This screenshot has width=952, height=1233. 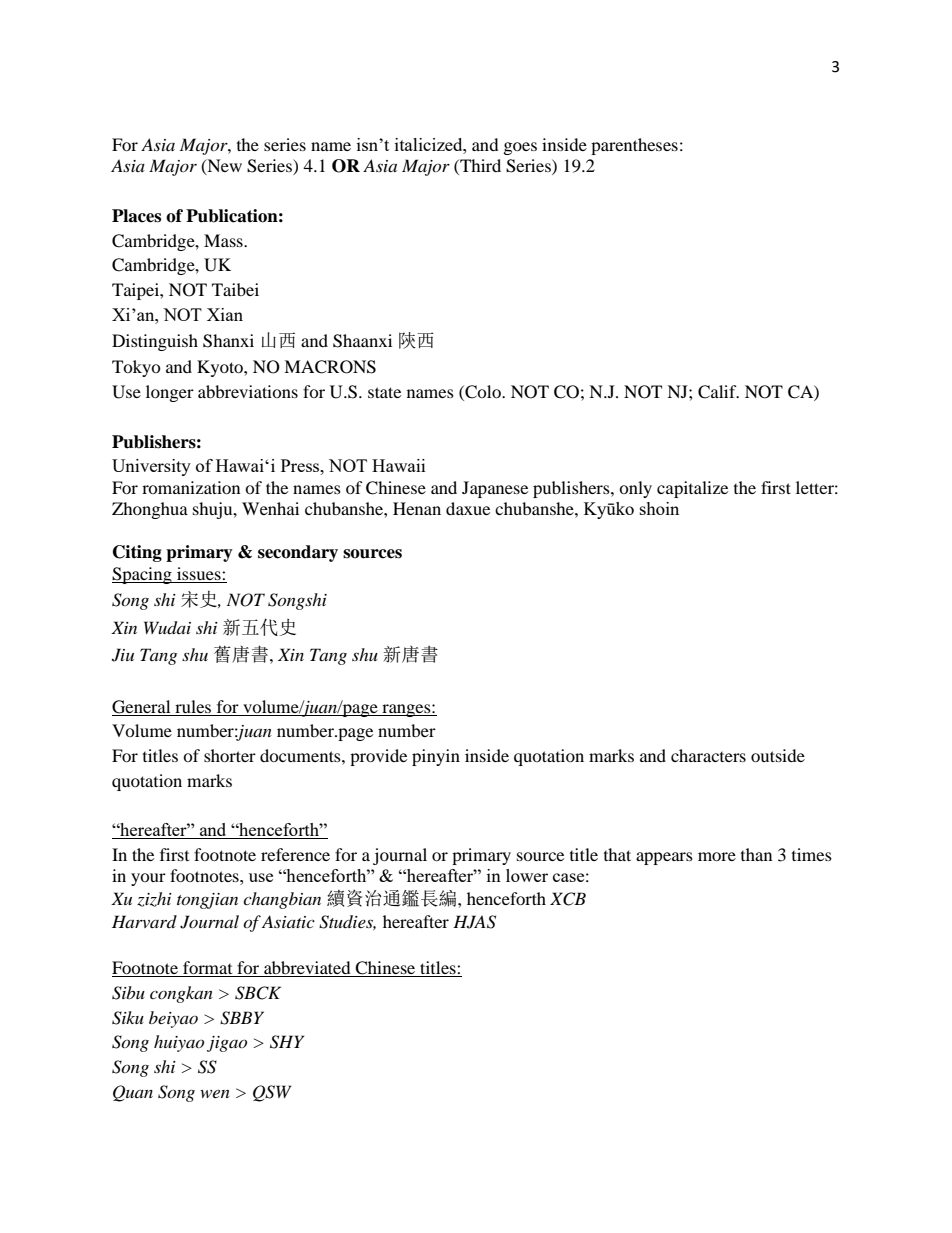 What do you see at coordinates (193, 706) in the screenshot?
I see `rules` at bounding box center [193, 706].
